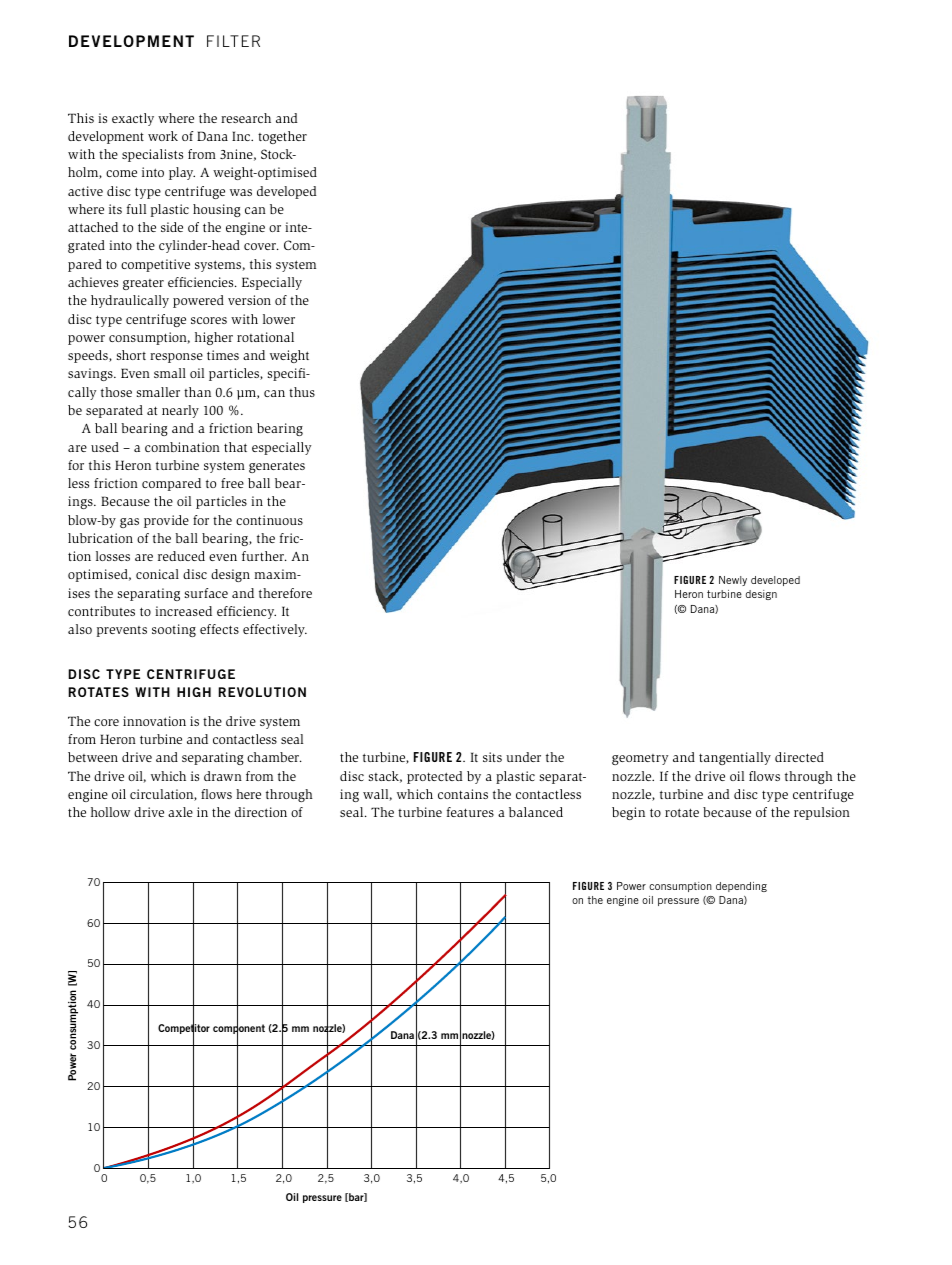  What do you see at coordinates (239, 1030) in the page?
I see `component` at bounding box center [239, 1030].
